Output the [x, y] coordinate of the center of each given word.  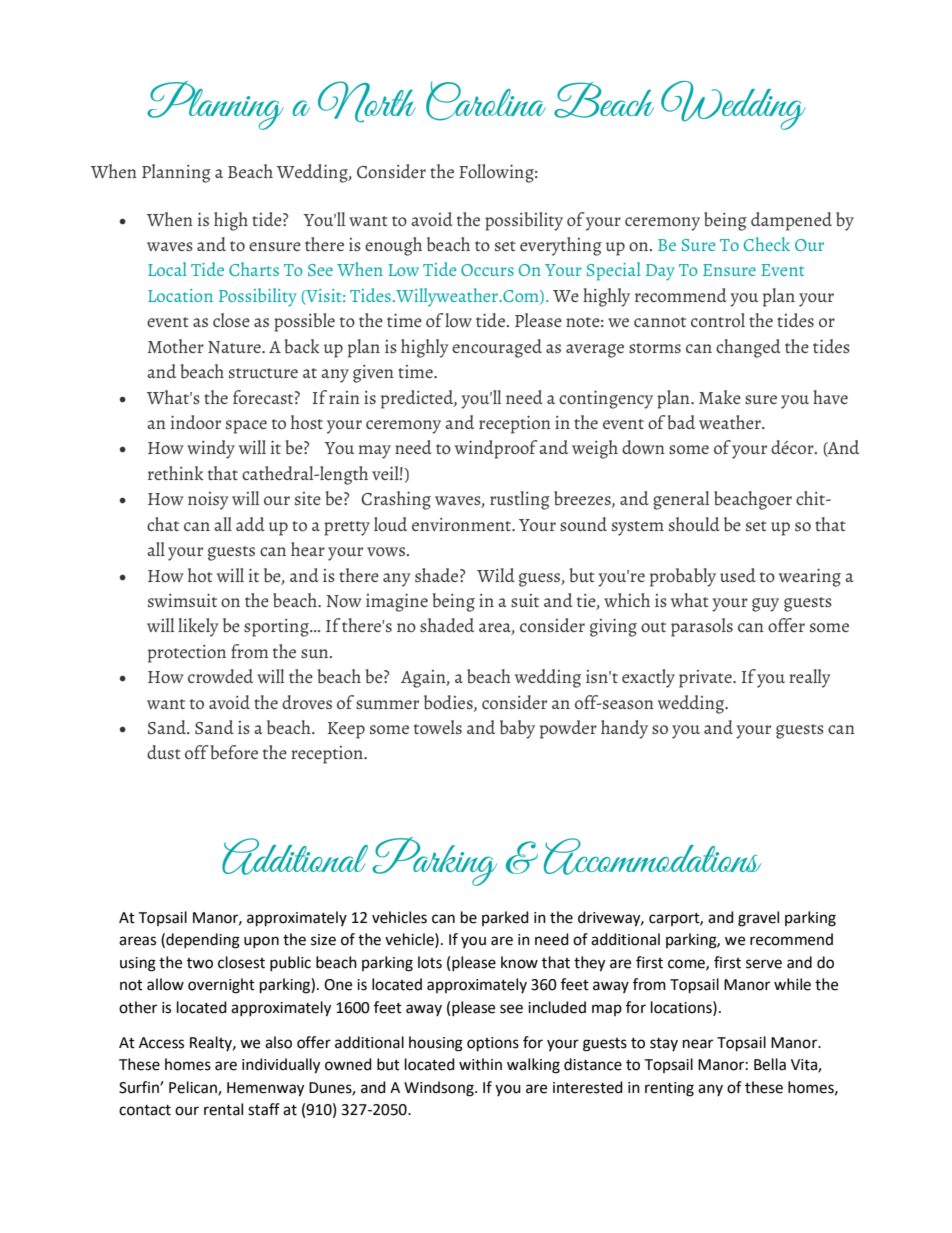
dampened [791, 221]
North [367, 102]
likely [198, 627]
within [480, 1064]
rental [223, 1109]
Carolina [486, 101]
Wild [496, 575]
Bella [770, 1064]
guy [765, 605]
